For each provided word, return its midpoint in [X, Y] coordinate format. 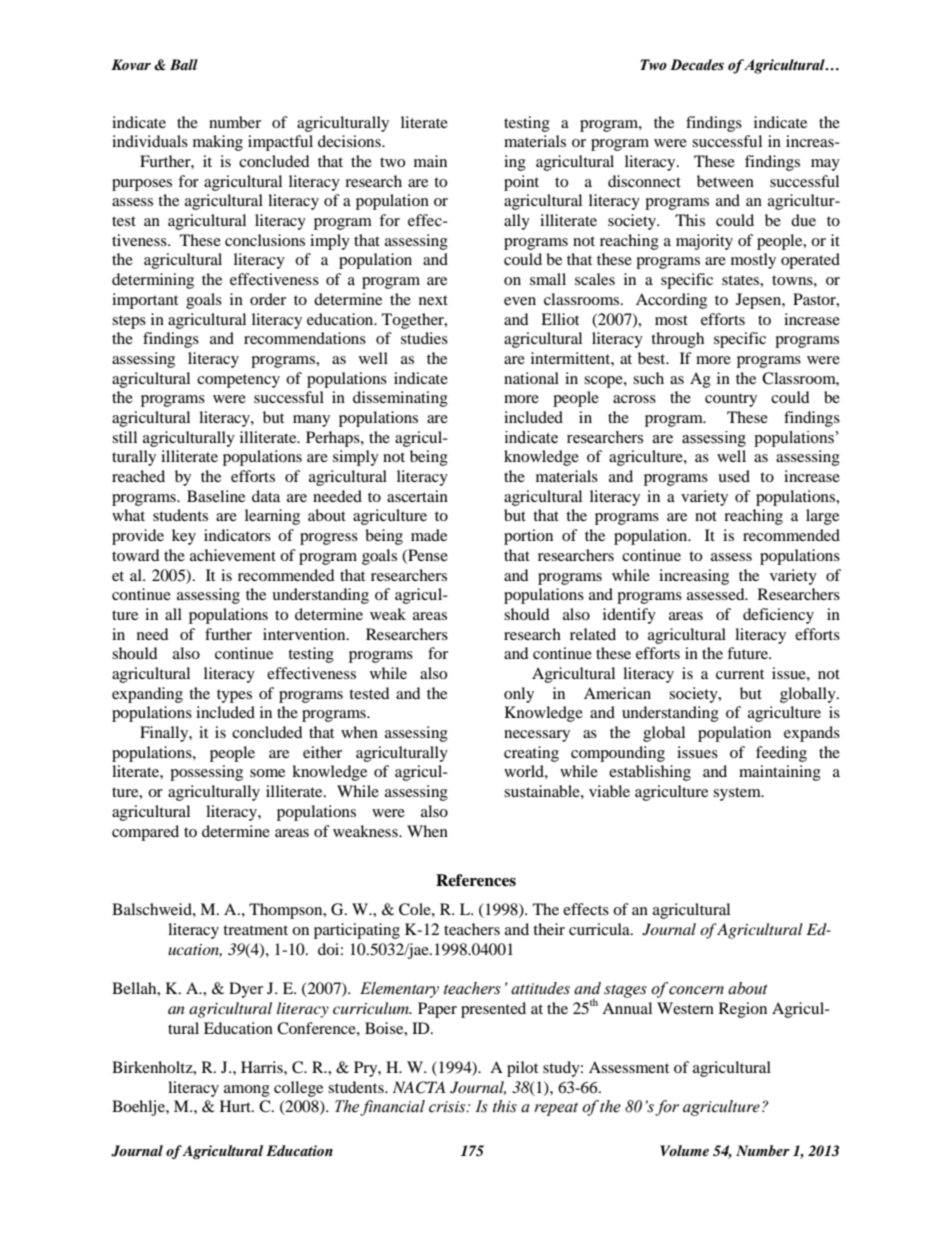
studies [424, 338]
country [731, 400]
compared [145, 833]
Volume [684, 1150]
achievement [233, 555]
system [738, 794]
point [521, 183]
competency [238, 381]
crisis [448, 1107]
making [218, 143]
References [476, 880]
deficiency [778, 616]
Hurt [236, 1106]
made [429, 535]
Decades [697, 65]
